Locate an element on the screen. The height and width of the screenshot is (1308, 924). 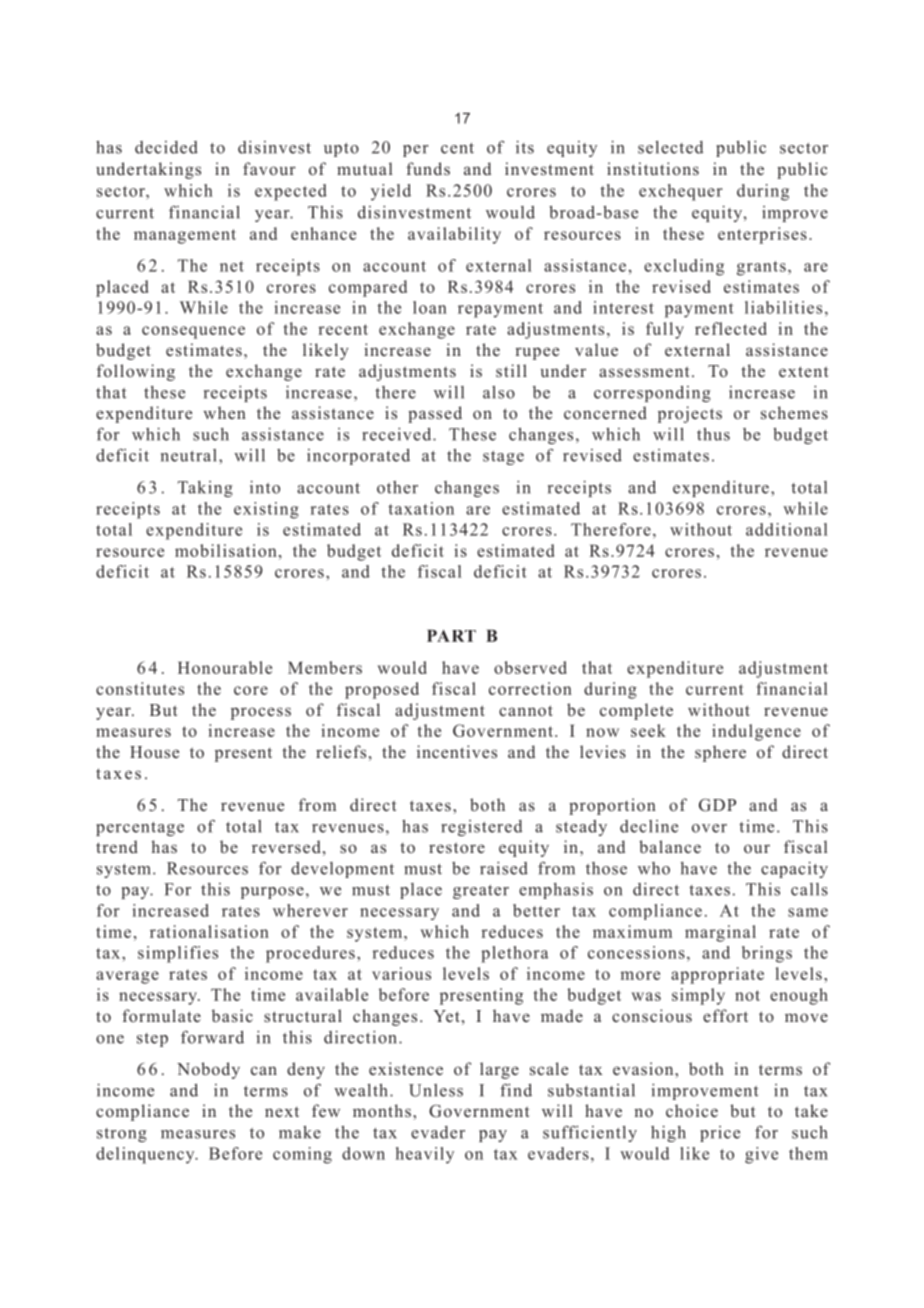
exchequer is located at coordinates (681, 192).
